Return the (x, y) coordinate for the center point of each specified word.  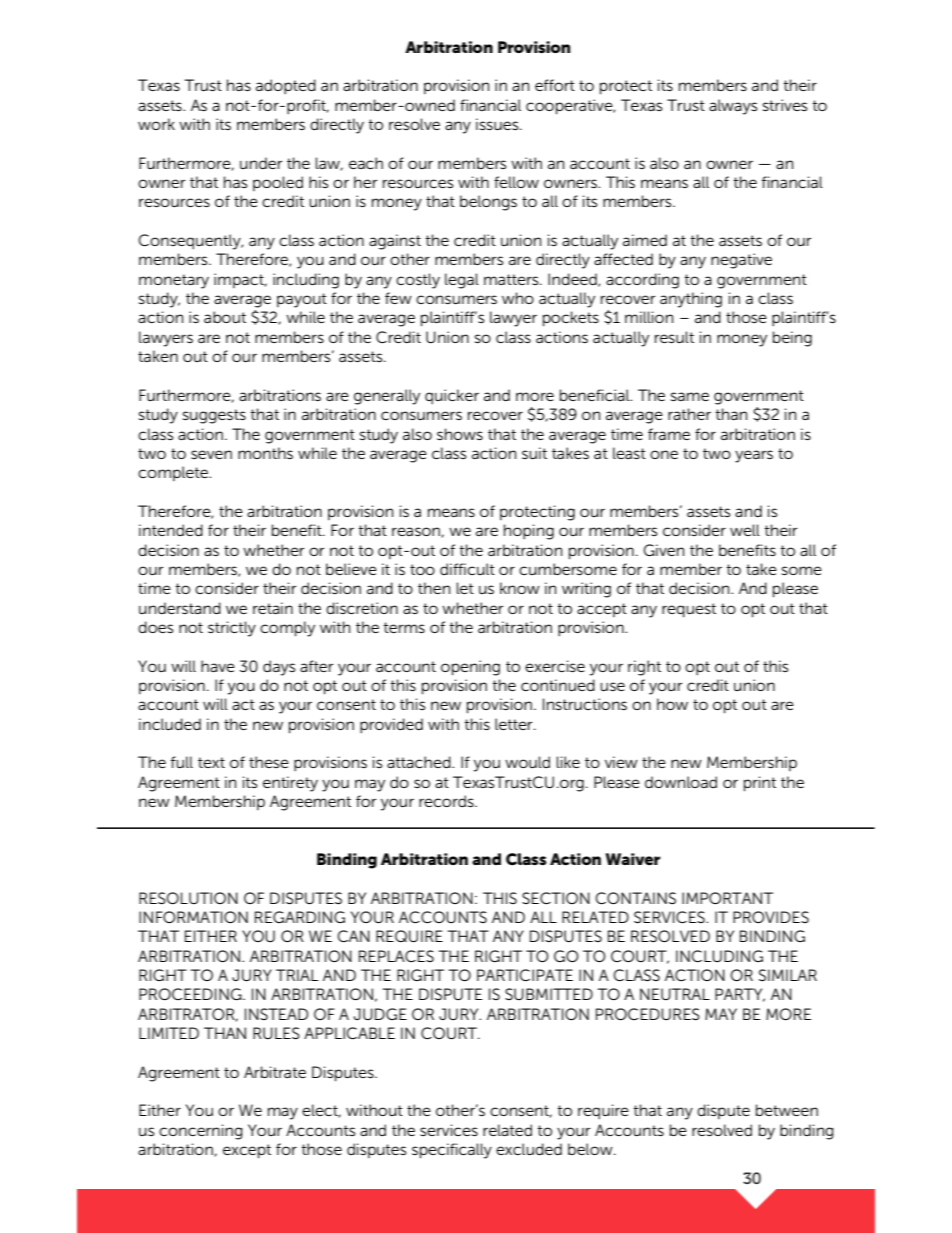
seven (211, 454)
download (681, 782)
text (211, 762)
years (754, 456)
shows (460, 434)
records (447, 801)
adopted (286, 86)
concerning (201, 1132)
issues (498, 124)
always (733, 107)
